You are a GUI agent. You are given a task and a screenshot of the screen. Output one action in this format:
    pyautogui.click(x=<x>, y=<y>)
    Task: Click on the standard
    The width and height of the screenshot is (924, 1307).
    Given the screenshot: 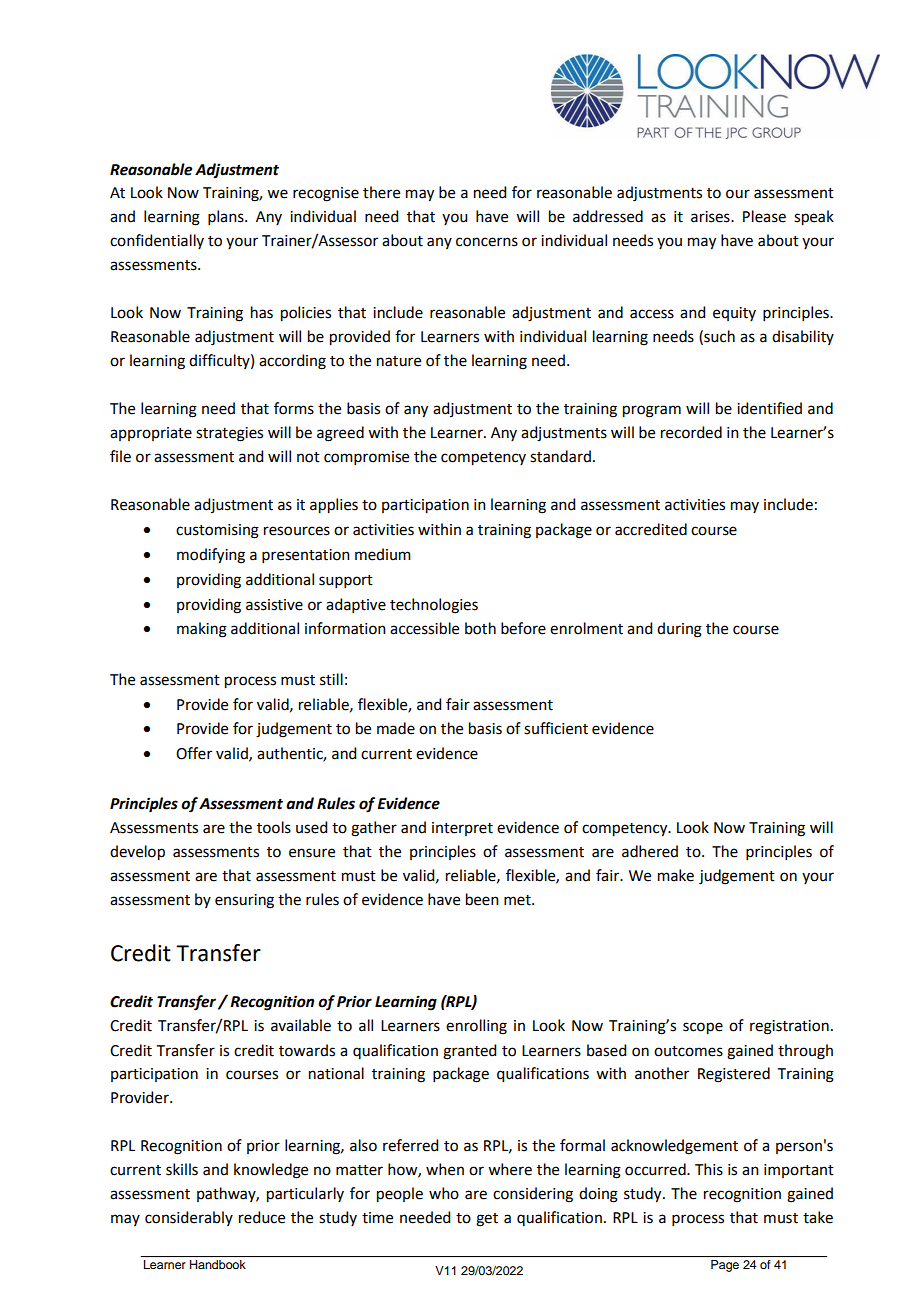 What is the action you would take?
    pyautogui.click(x=560, y=456)
